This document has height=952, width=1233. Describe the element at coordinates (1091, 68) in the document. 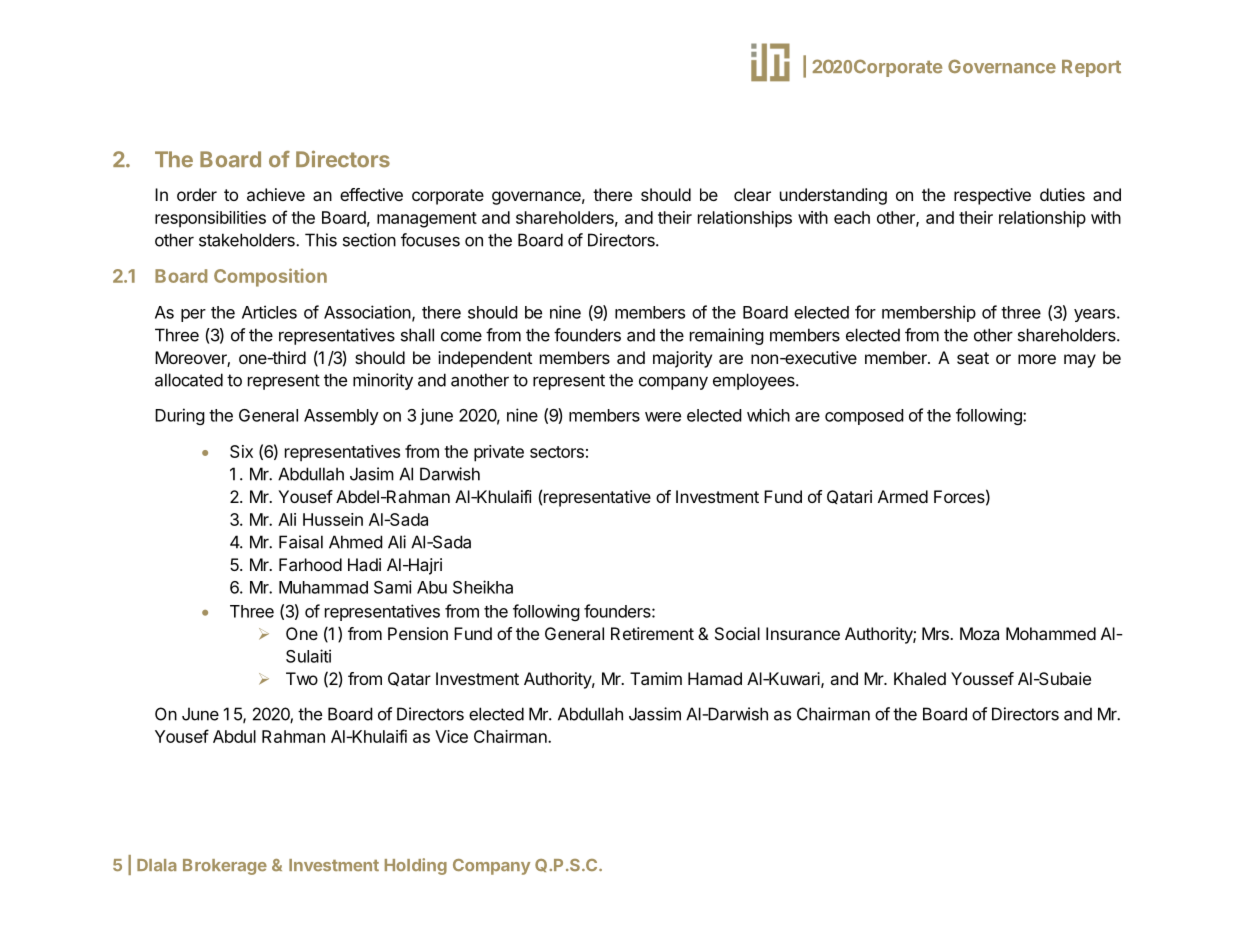

I see `Report` at that location.
